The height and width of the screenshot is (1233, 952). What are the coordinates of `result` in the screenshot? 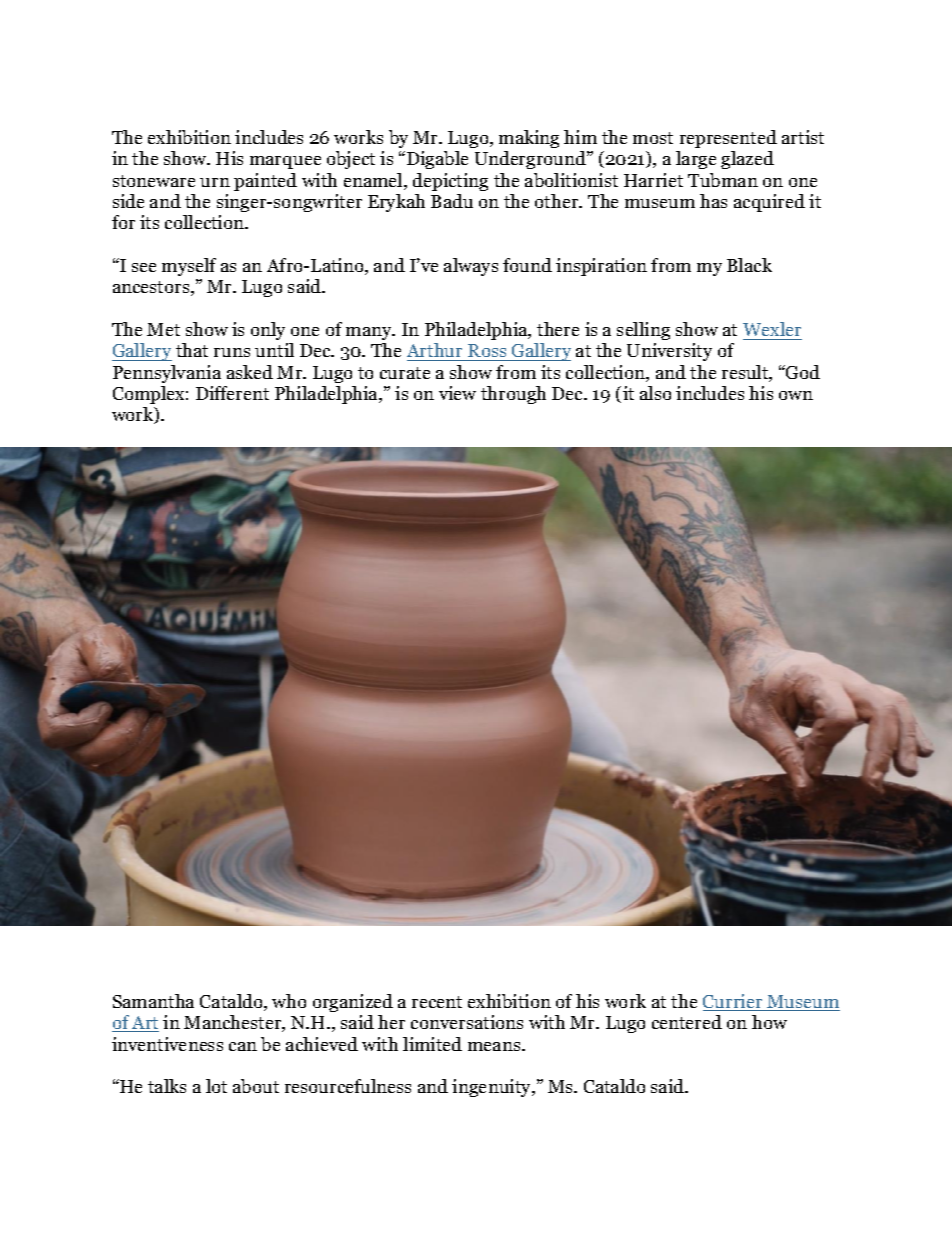 It's located at (746, 373).
